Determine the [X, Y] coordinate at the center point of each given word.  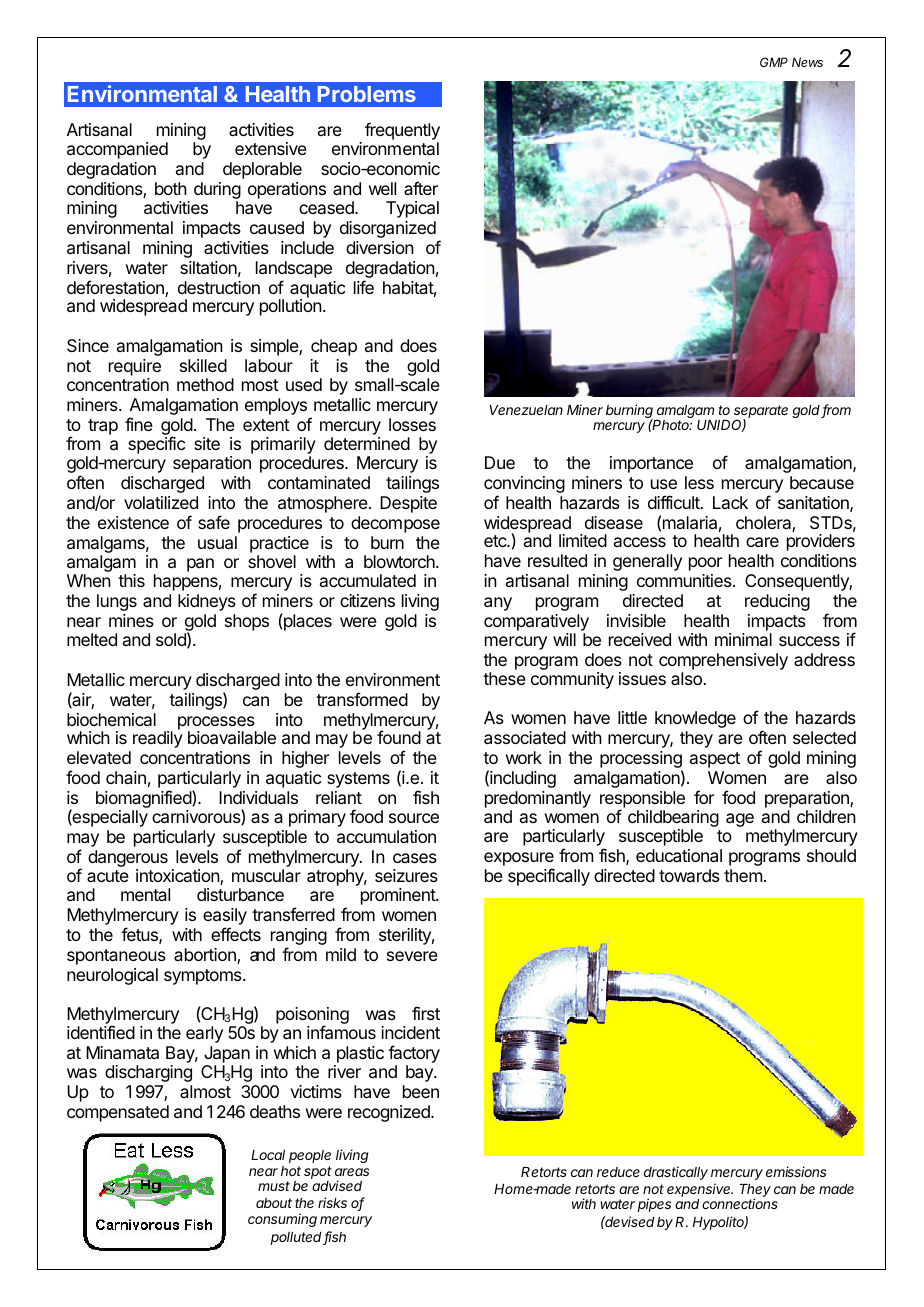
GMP [774, 62]
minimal [743, 639]
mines [131, 620]
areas [352, 1172]
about [274, 1203]
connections [740, 1203]
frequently [402, 132]
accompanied [117, 150]
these [504, 678]
